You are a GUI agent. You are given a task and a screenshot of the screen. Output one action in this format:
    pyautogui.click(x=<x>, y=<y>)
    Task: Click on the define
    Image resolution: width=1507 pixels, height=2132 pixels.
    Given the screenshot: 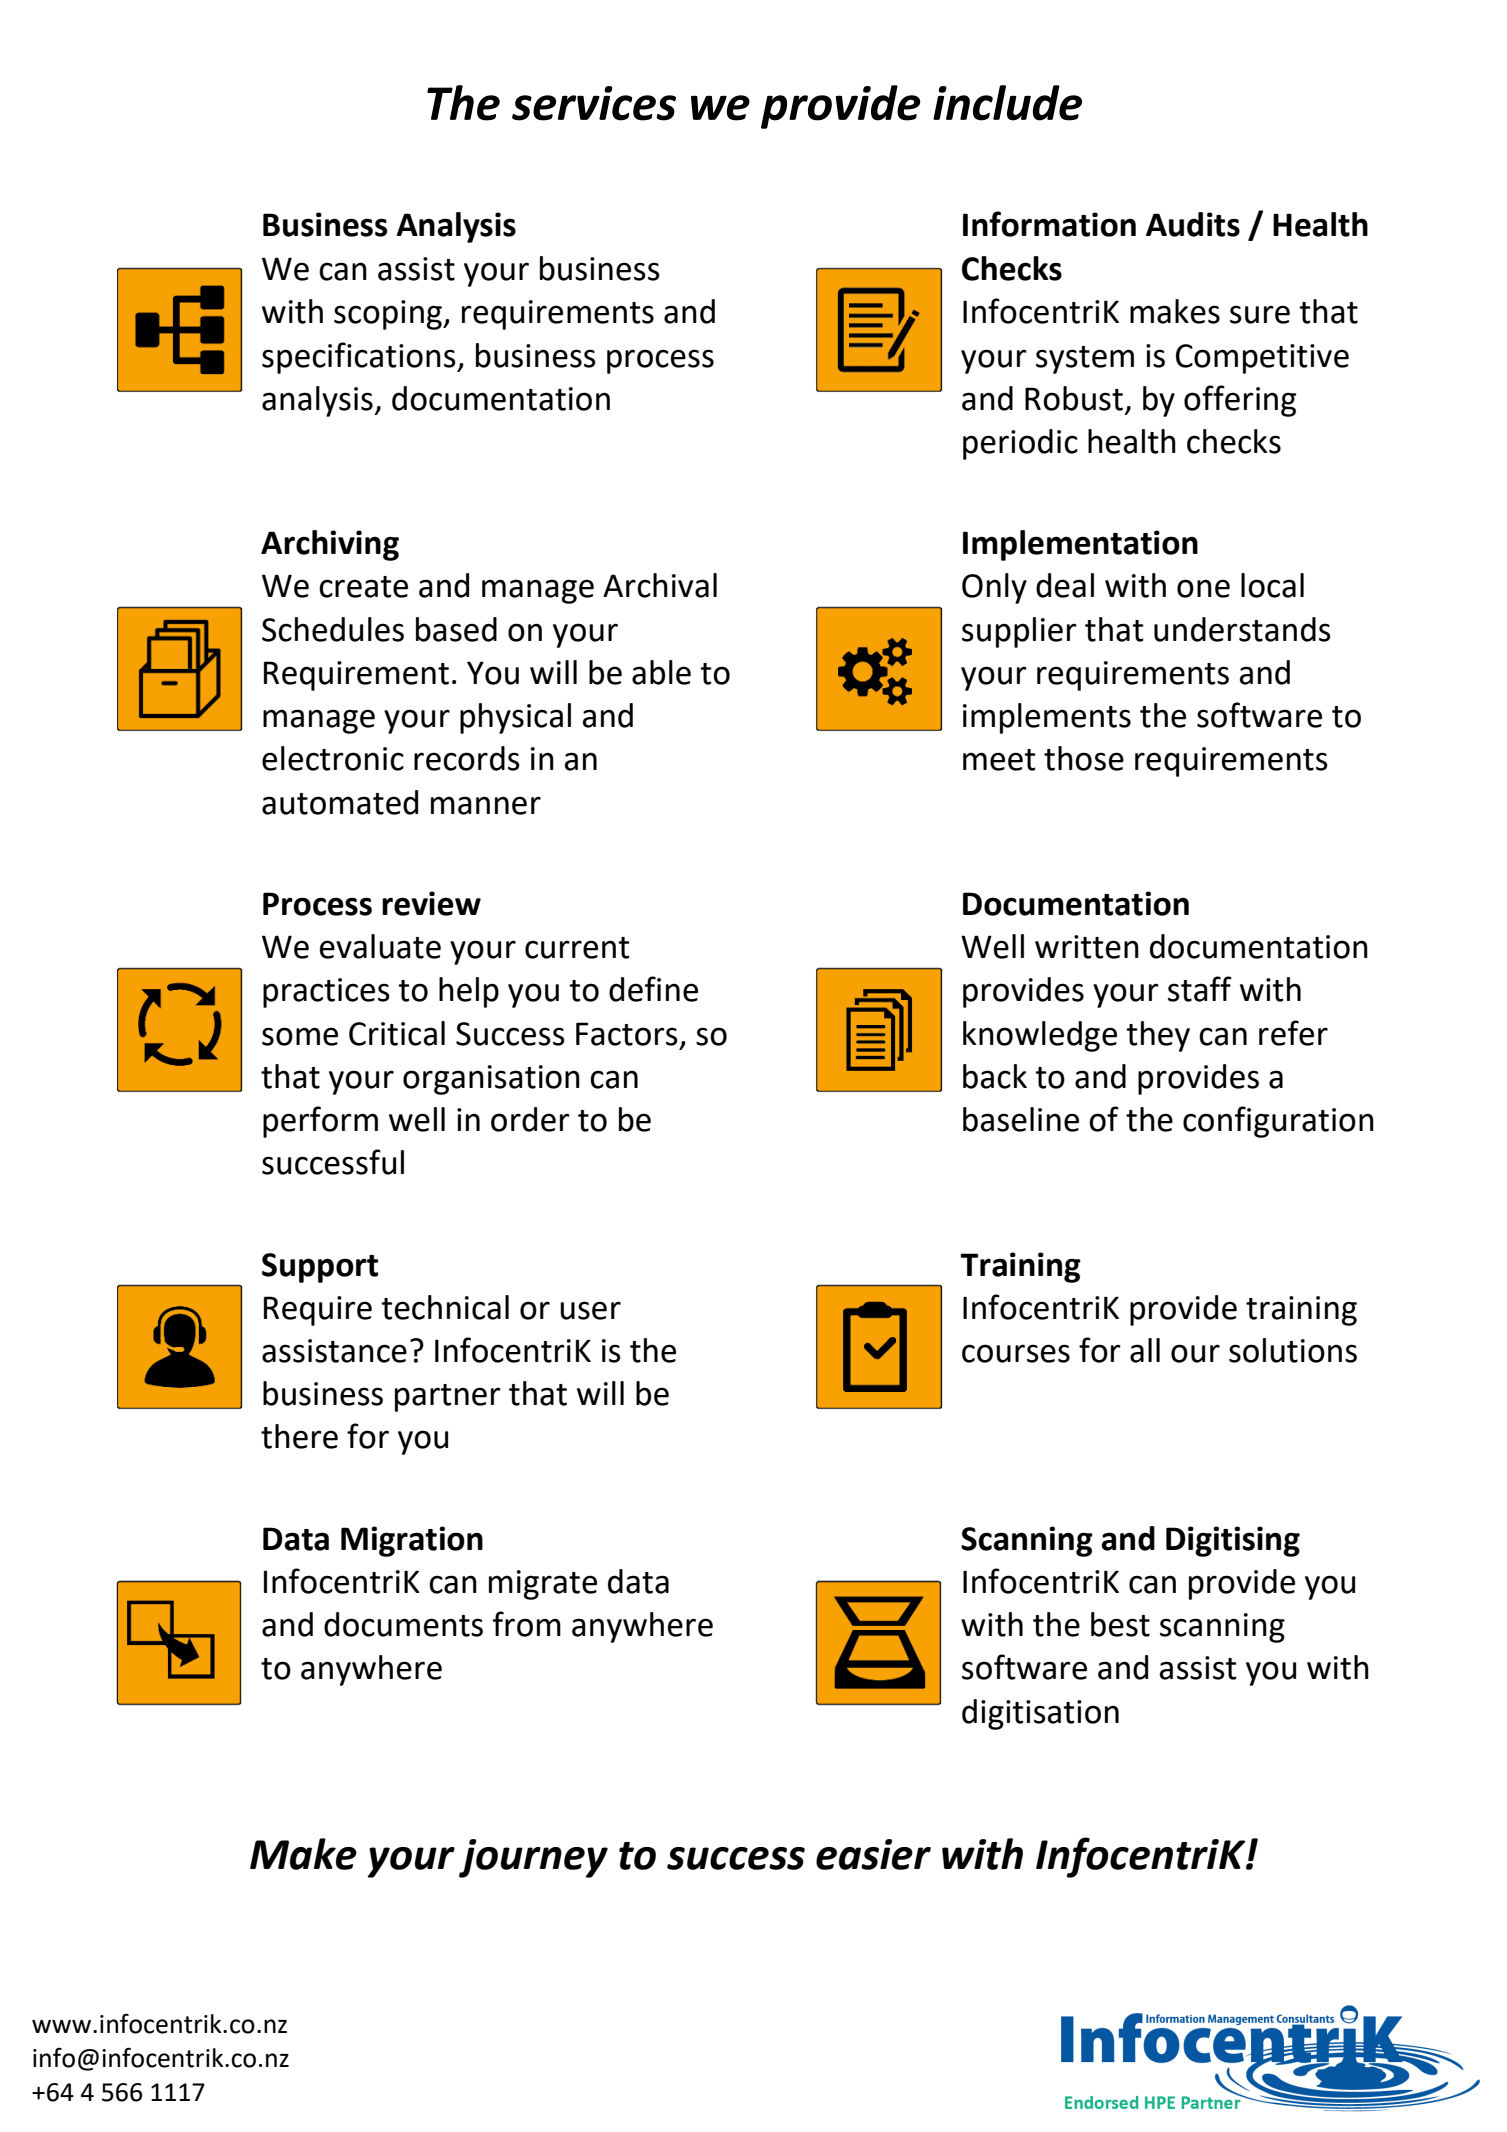 What is the action you would take?
    pyautogui.click(x=653, y=989)
